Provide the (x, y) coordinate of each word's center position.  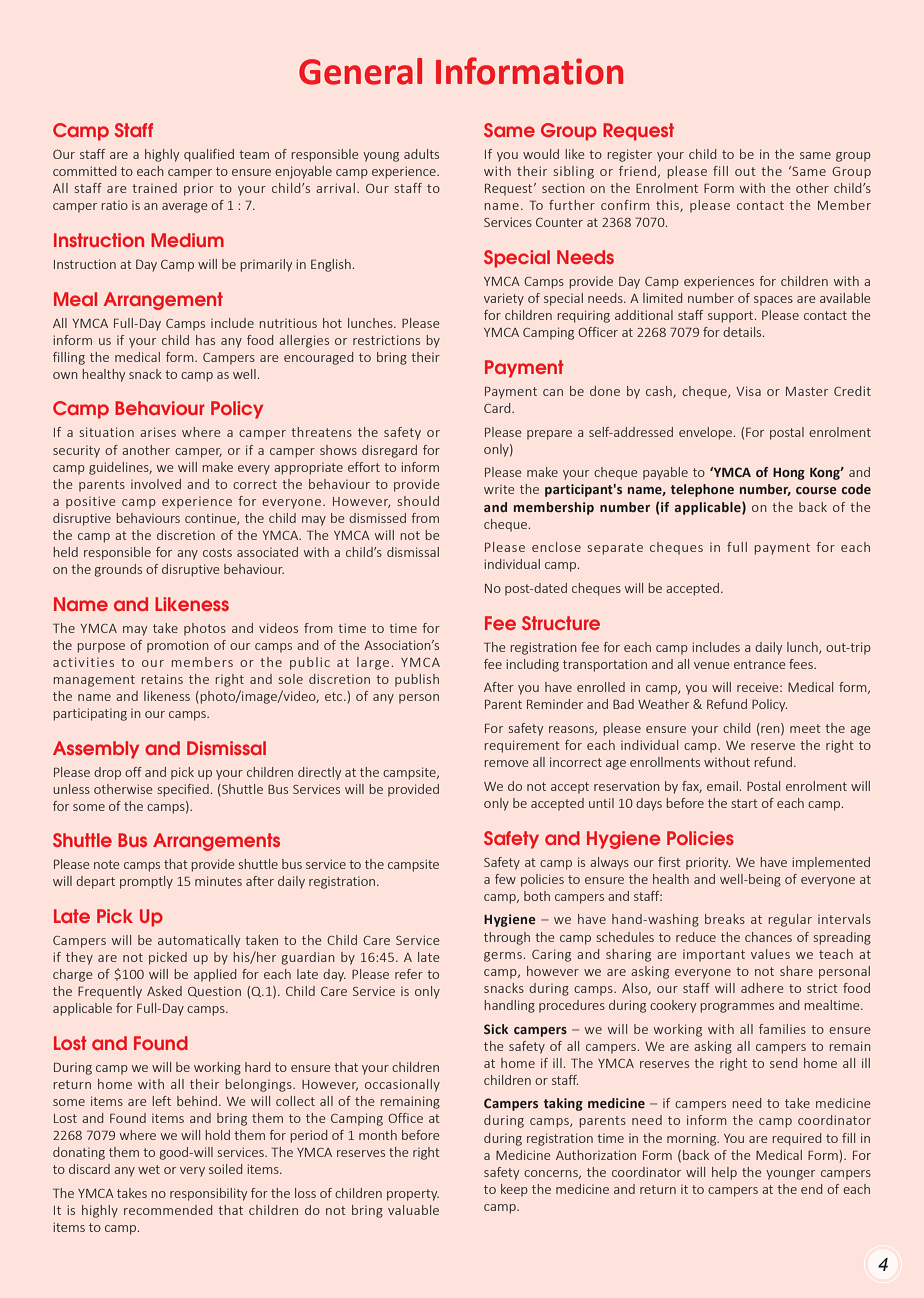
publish (417, 680)
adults (421, 154)
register (630, 155)
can (553, 392)
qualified (209, 155)
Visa (748, 391)
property (413, 1195)
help (724, 1173)
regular (790, 920)
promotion (178, 646)
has (205, 340)
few (505, 879)
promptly (146, 882)
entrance (760, 664)
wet (149, 1169)
